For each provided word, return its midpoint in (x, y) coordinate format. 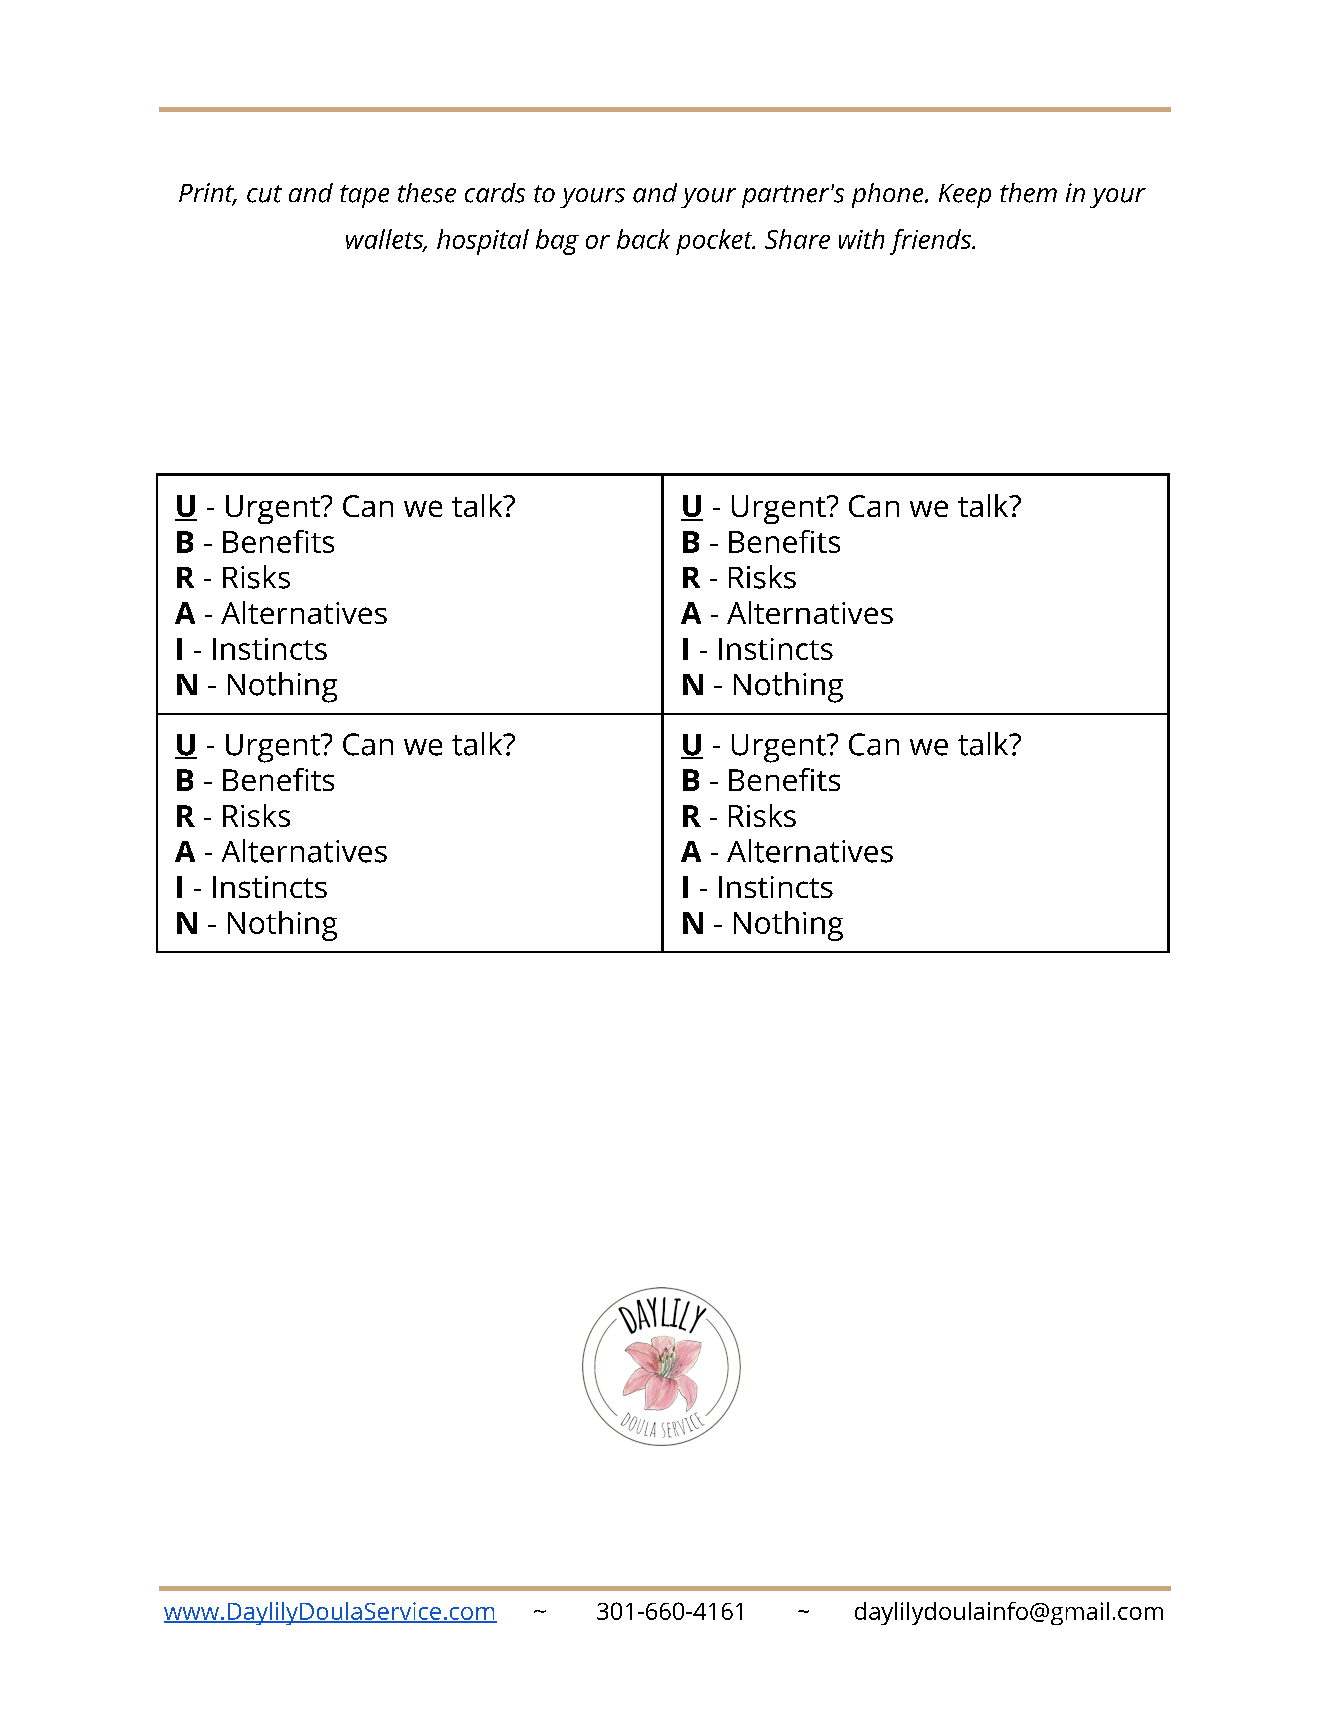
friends (931, 242)
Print (207, 194)
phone (887, 195)
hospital (483, 242)
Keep (965, 196)
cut (264, 194)
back (643, 239)
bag (557, 242)
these (427, 193)
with (861, 239)
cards (495, 193)
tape (364, 196)
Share (797, 239)
